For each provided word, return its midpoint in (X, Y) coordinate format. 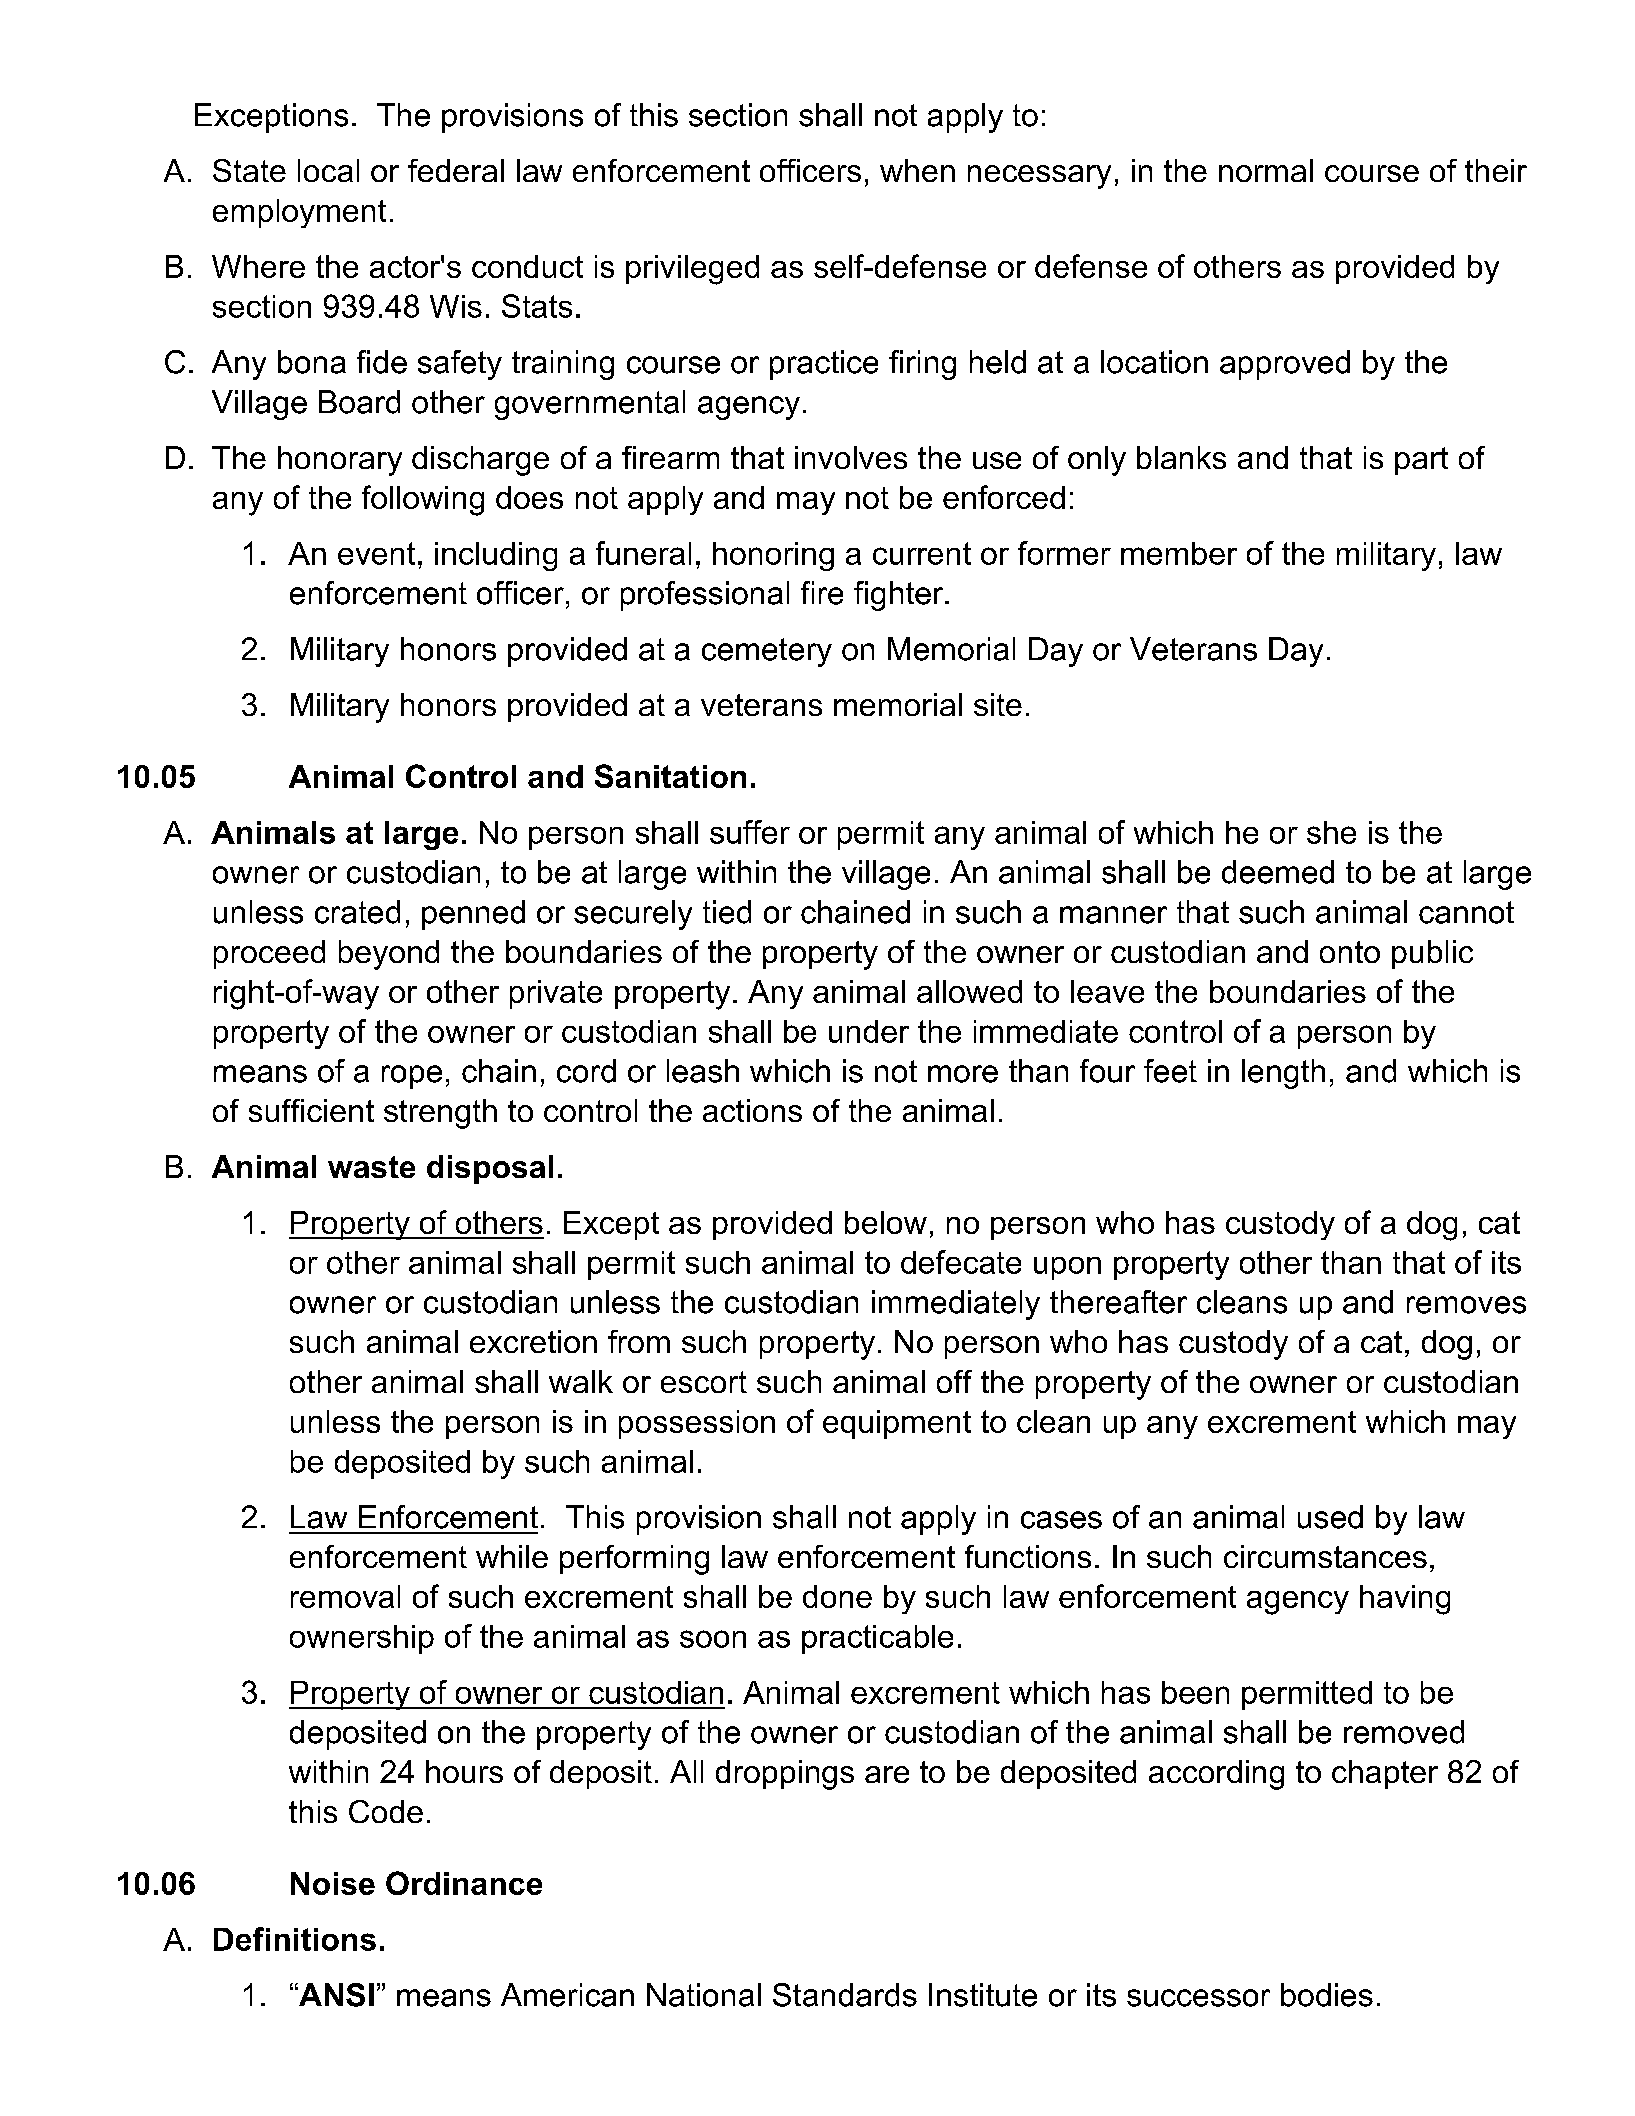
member (1179, 553)
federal (456, 170)
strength (440, 1114)
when (917, 170)
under (869, 1031)
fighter (900, 596)
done (837, 1596)
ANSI (335, 1995)
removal (345, 1596)
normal (1266, 170)
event (376, 553)
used (1330, 1517)
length (1283, 1074)
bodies (1327, 1995)
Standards (845, 1995)
